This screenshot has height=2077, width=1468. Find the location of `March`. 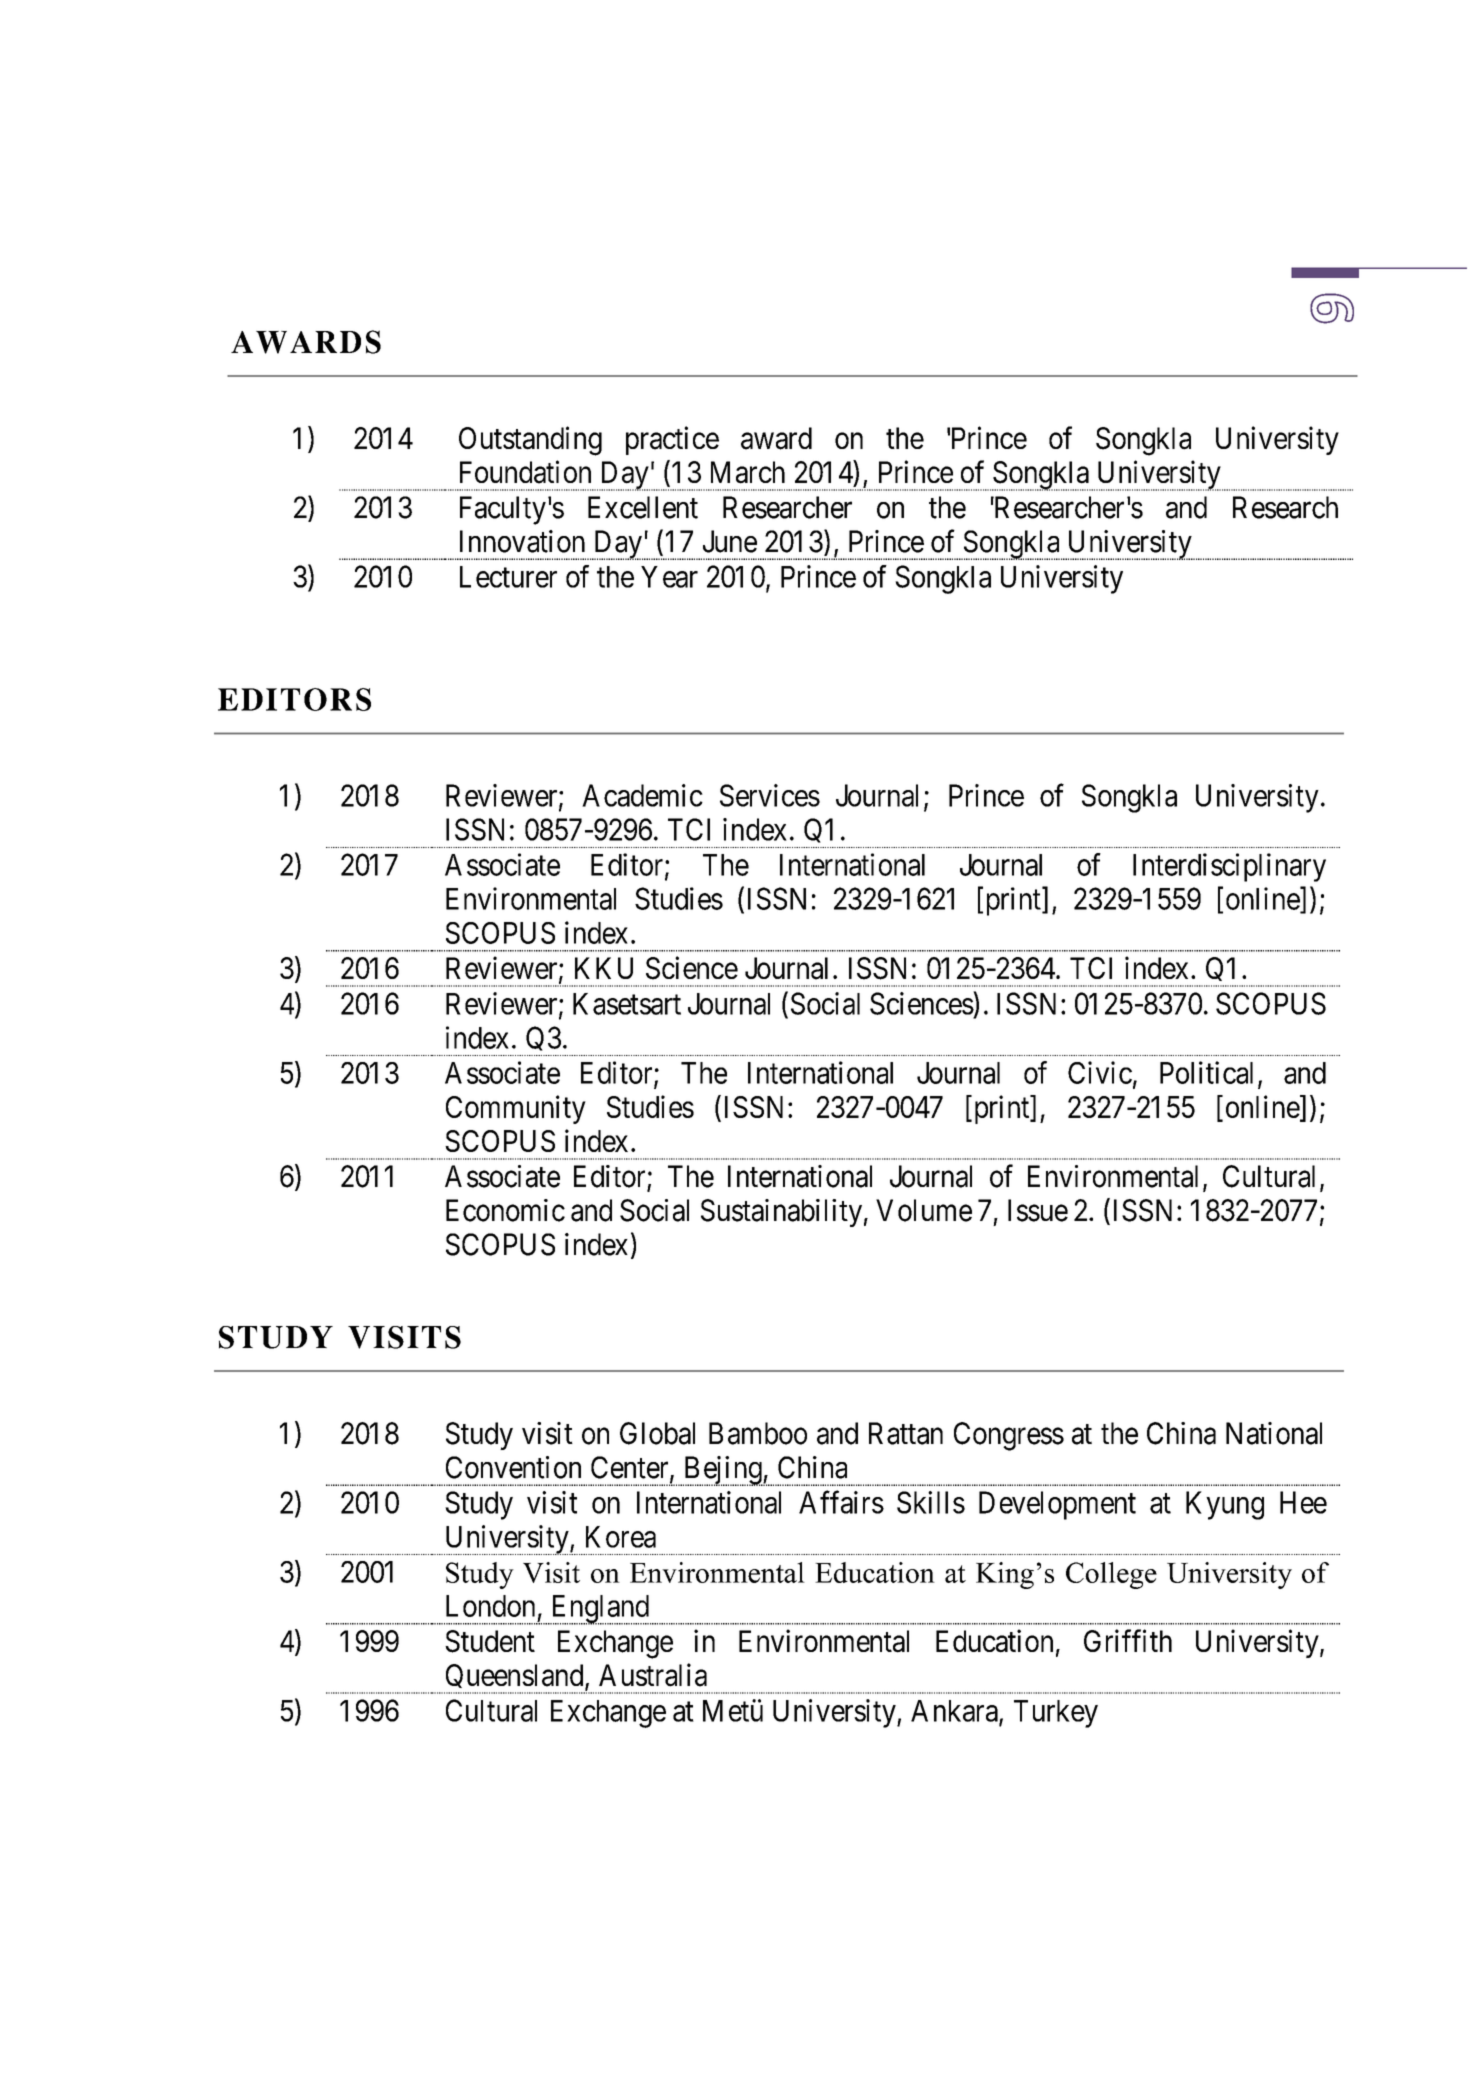

March is located at coordinates (748, 472).
